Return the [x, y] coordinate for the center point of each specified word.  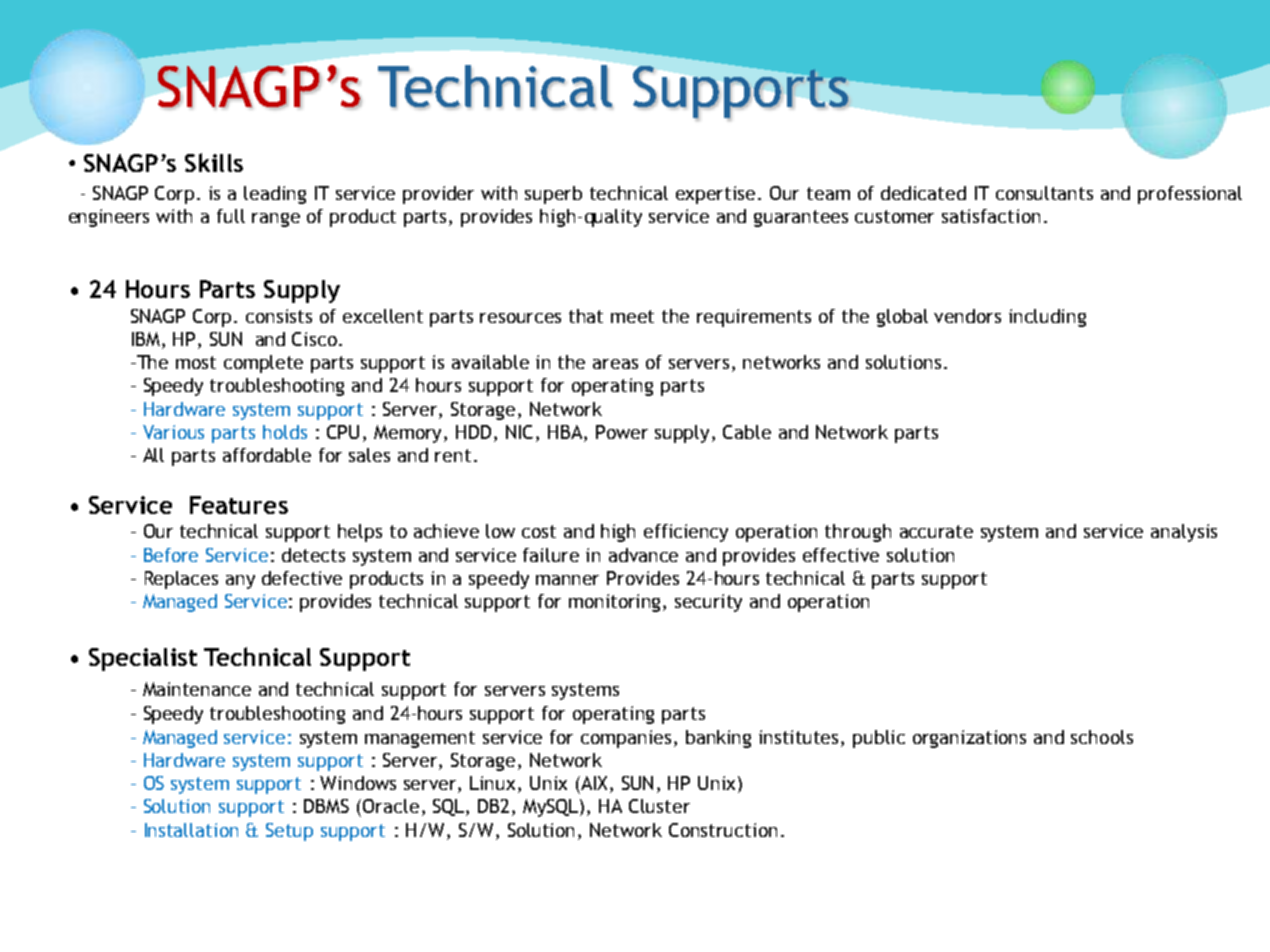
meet [632, 316]
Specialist [143, 659]
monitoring [616, 603]
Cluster [659, 806]
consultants [1044, 193]
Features [239, 505]
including [1047, 318]
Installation [191, 830]
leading [275, 195]
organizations [969, 739]
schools [1102, 737]
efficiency [686, 533]
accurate [936, 531]
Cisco [314, 339]
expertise [715, 195]
